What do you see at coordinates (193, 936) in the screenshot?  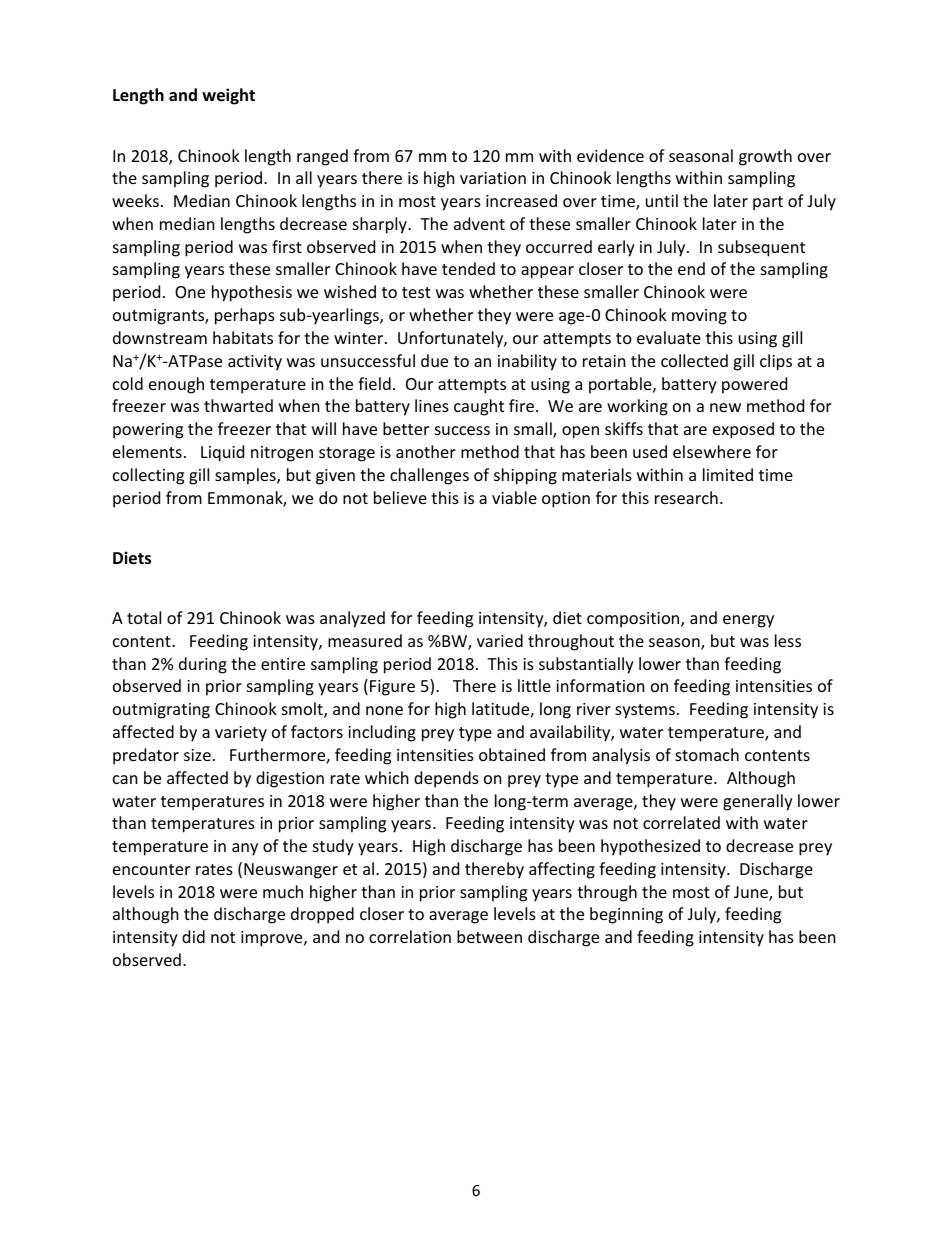 I see `did` at bounding box center [193, 936].
